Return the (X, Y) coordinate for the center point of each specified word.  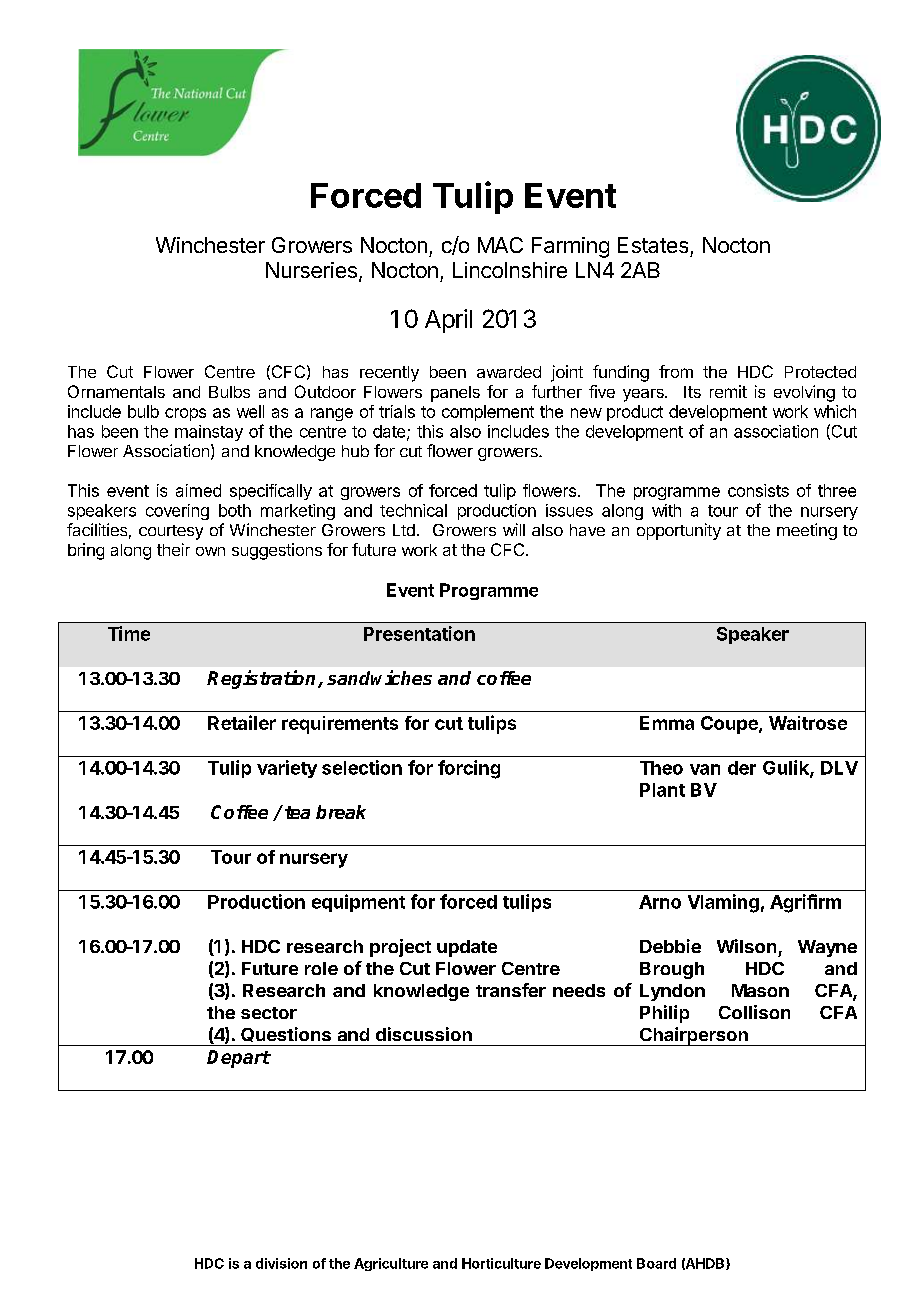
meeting (807, 531)
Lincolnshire (510, 270)
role (321, 968)
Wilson (746, 946)
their (173, 549)
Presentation (419, 633)
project (400, 948)
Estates (653, 245)
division (281, 1263)
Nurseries (311, 270)
